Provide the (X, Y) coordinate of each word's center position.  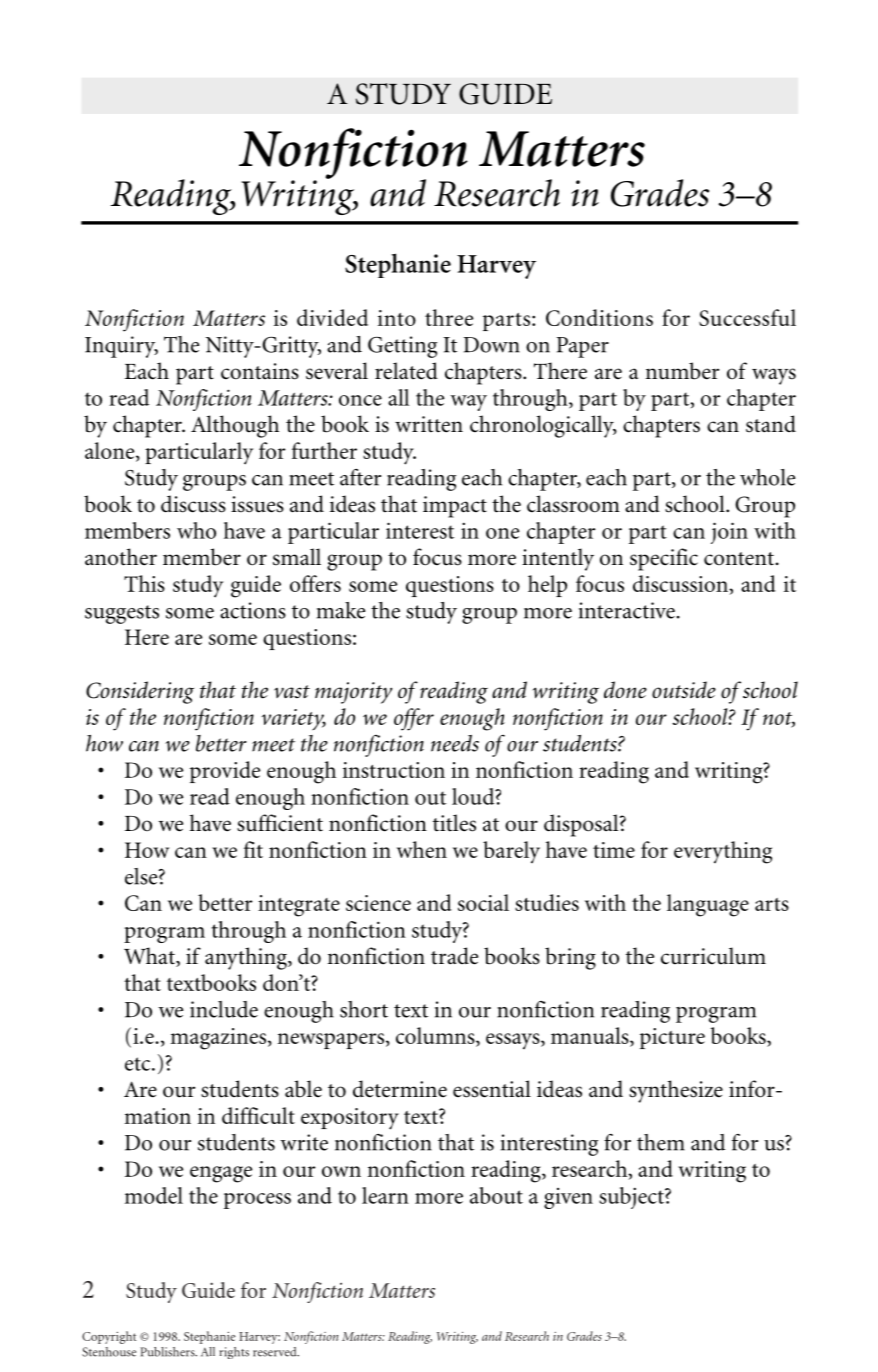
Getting (402, 347)
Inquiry (121, 347)
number (682, 371)
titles (454, 823)
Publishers (168, 1352)
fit (253, 849)
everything (723, 852)
